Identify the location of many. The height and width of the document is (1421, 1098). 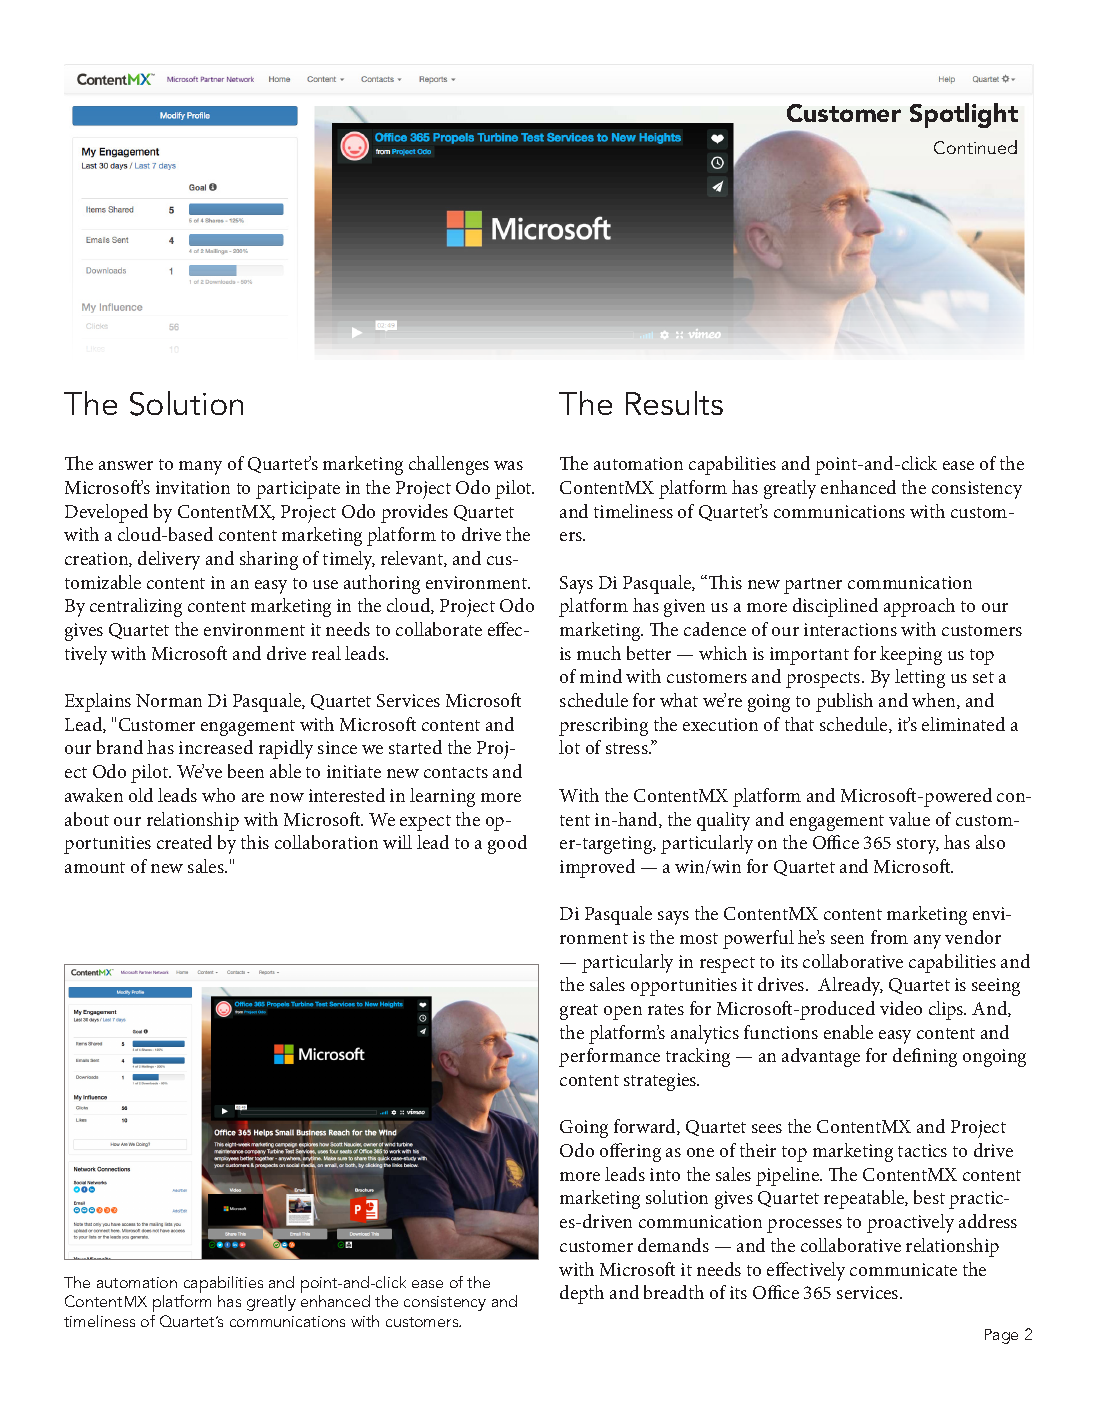
(200, 468).
